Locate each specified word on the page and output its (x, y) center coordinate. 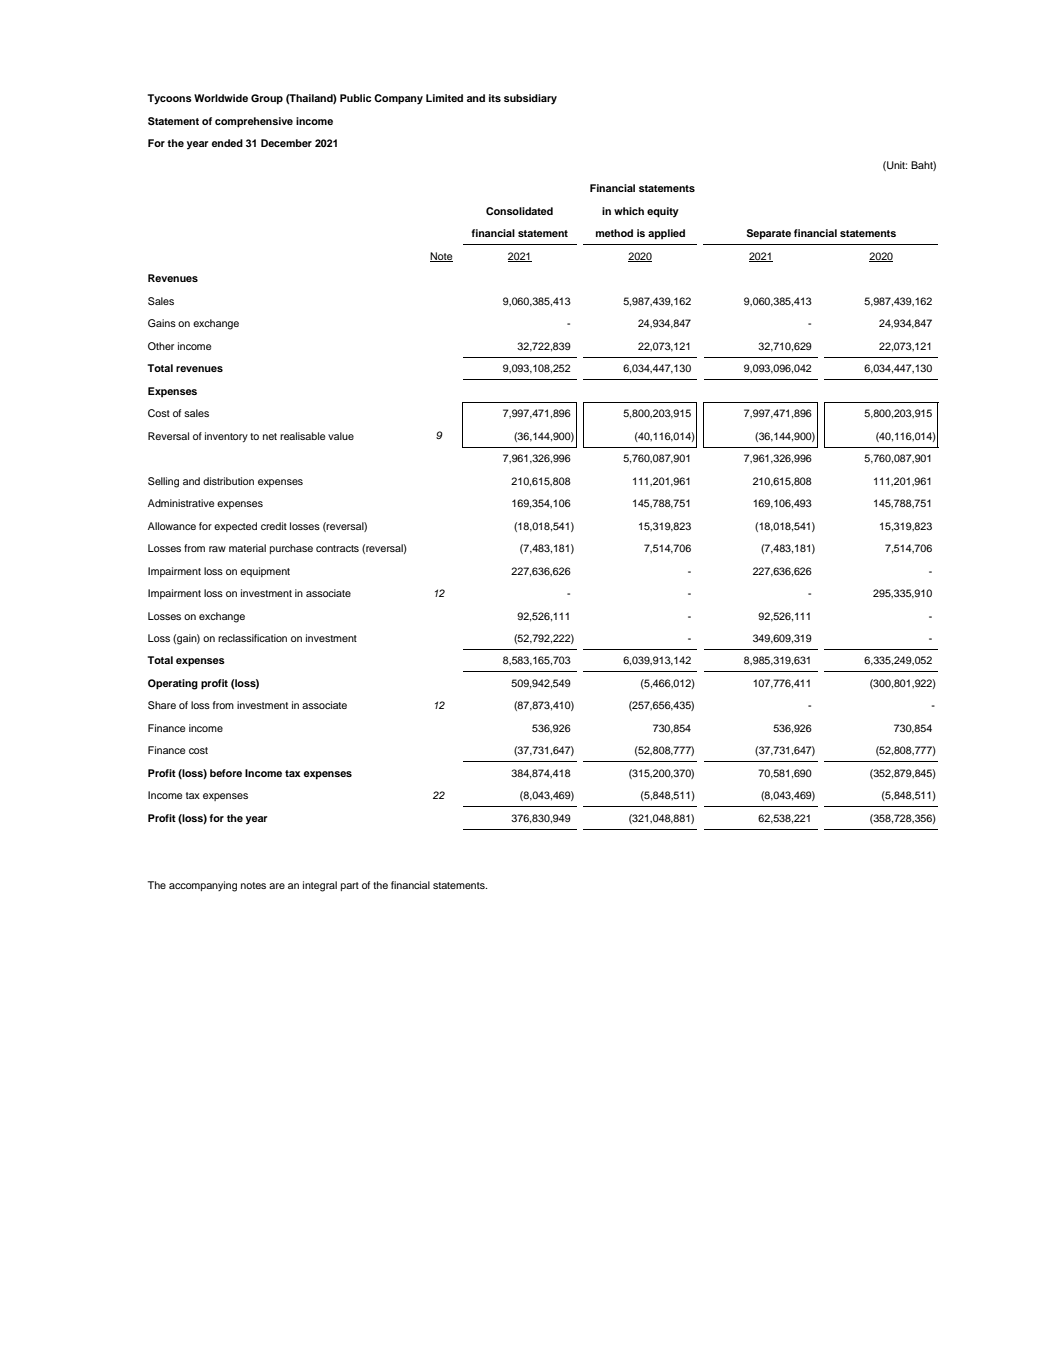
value (341, 436)
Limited (444, 98)
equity (663, 212)
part (350, 886)
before (226, 773)
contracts (337, 548)
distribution (228, 481)
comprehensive (254, 122)
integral (320, 886)
